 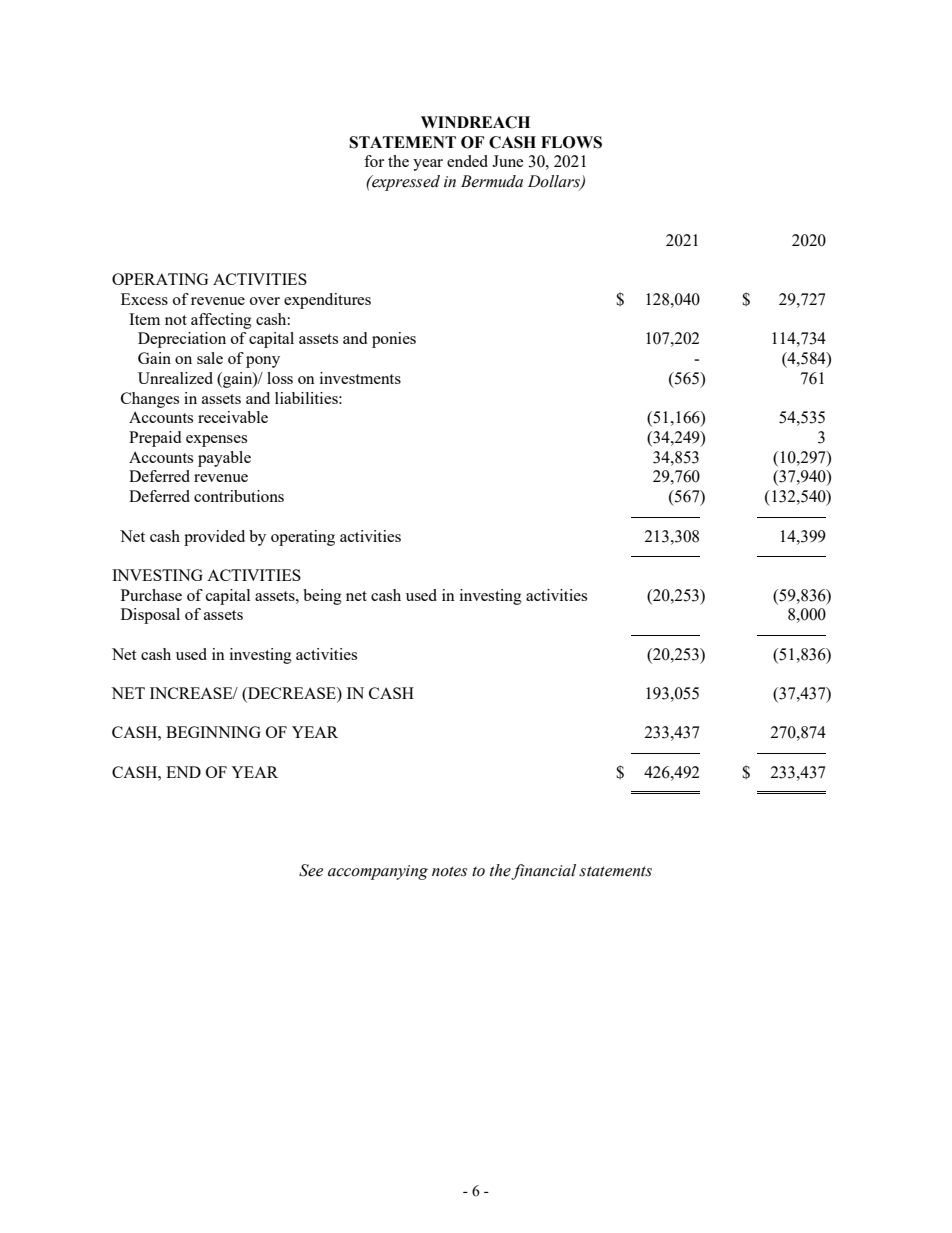 What do you see at coordinates (508, 161) in the image?
I see `June` at bounding box center [508, 161].
